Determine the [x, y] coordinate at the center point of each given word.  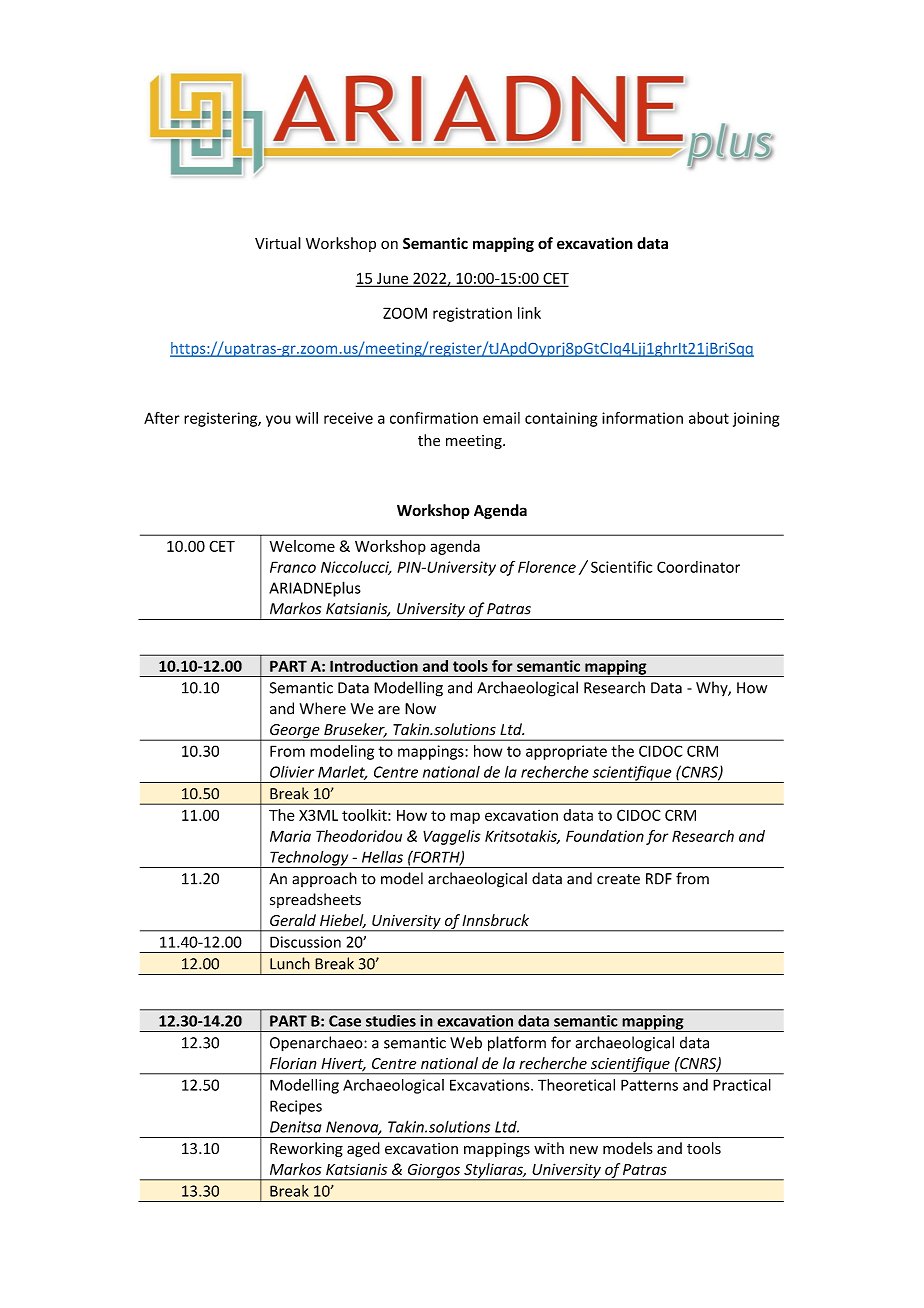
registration [472, 314]
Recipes [296, 1107]
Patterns [649, 1085]
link [529, 313]
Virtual [278, 243]
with [549, 1148]
